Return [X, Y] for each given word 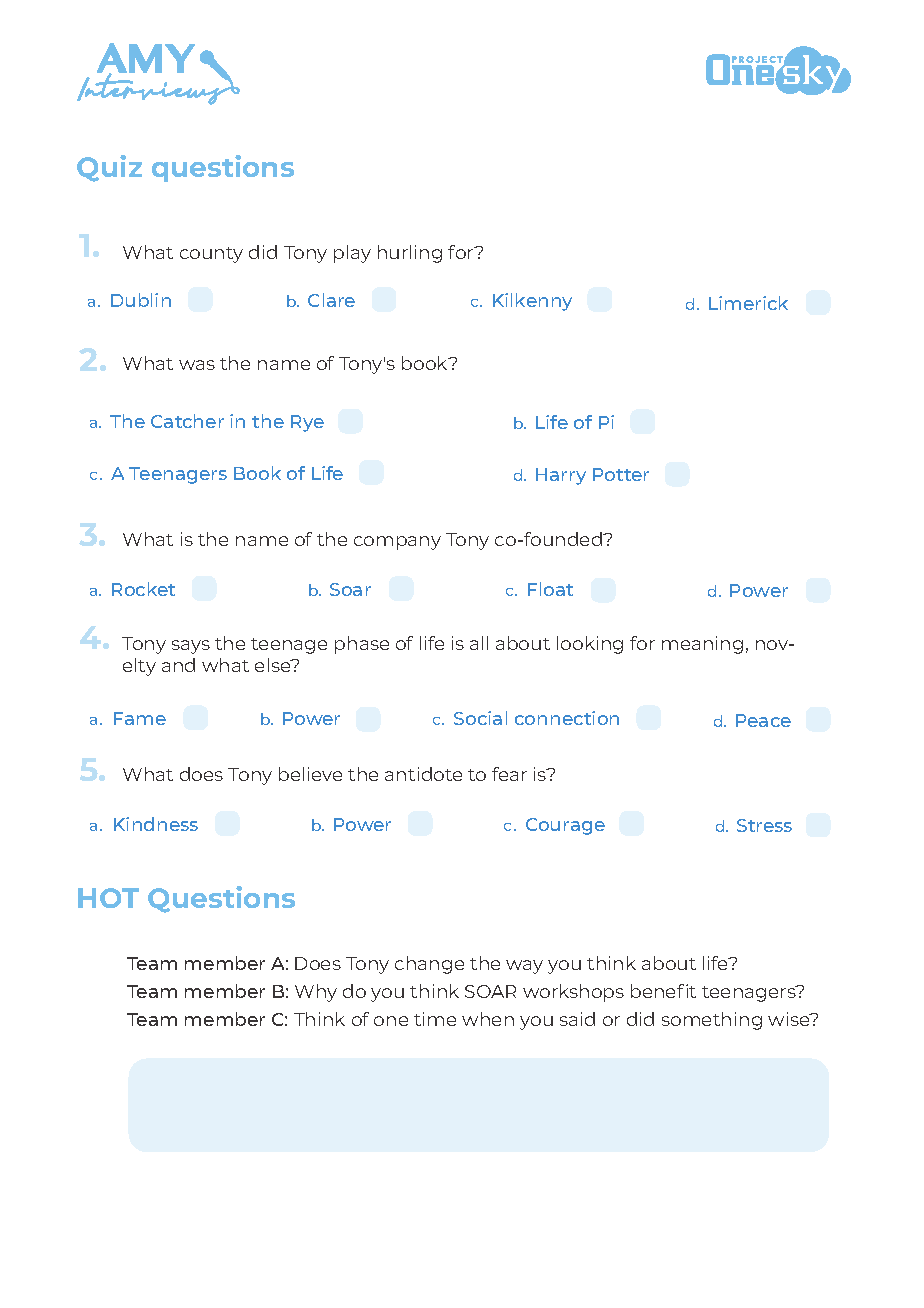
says [191, 647]
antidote [423, 774]
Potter [621, 474]
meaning [702, 645]
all [479, 643]
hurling [410, 254]
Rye [307, 423]
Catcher [187, 421]
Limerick [748, 303]
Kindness [156, 824]
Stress [764, 825]
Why [316, 993]
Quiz [109, 168]
